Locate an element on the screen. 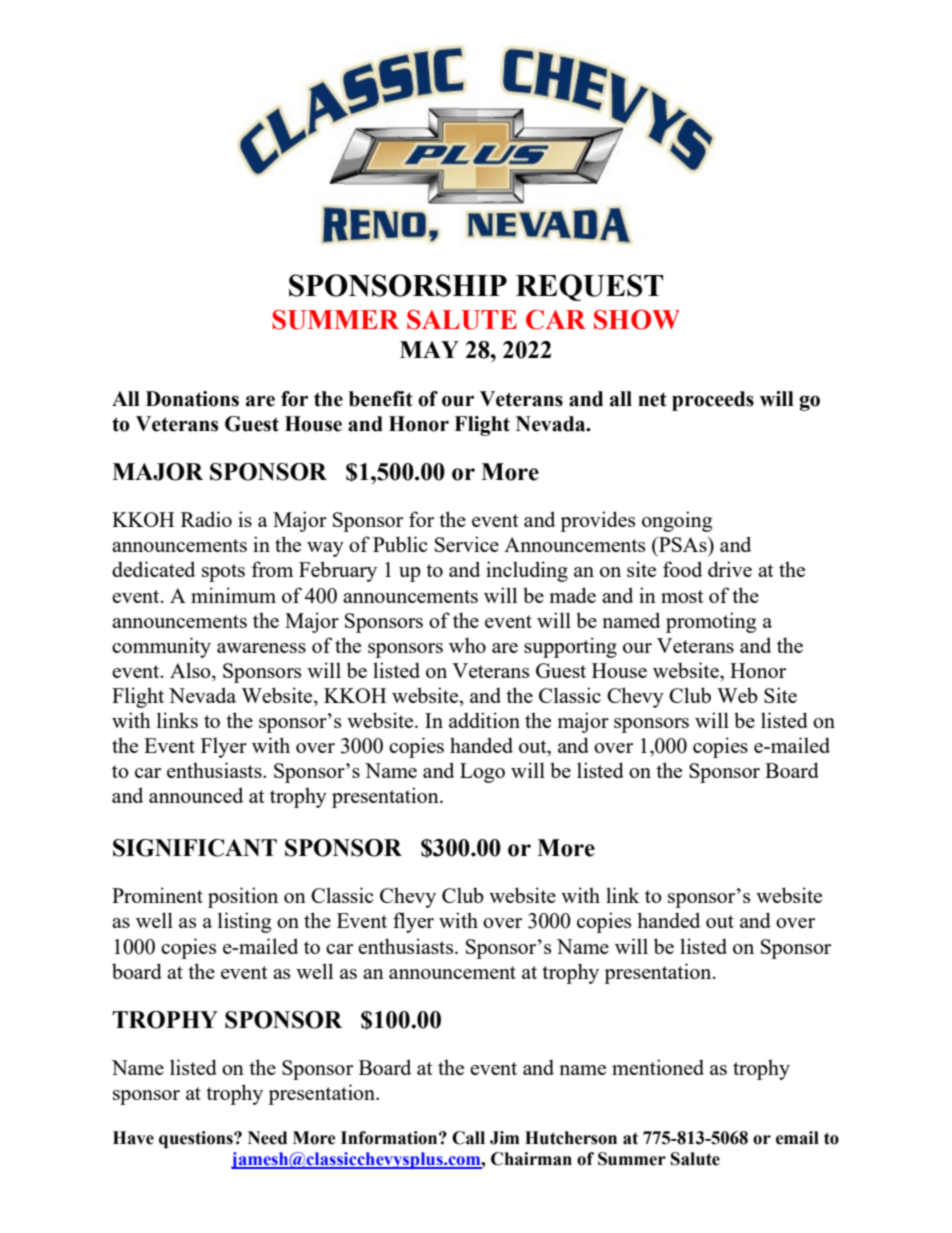 The image size is (952, 1233). Radio is located at coordinates (206, 519).
